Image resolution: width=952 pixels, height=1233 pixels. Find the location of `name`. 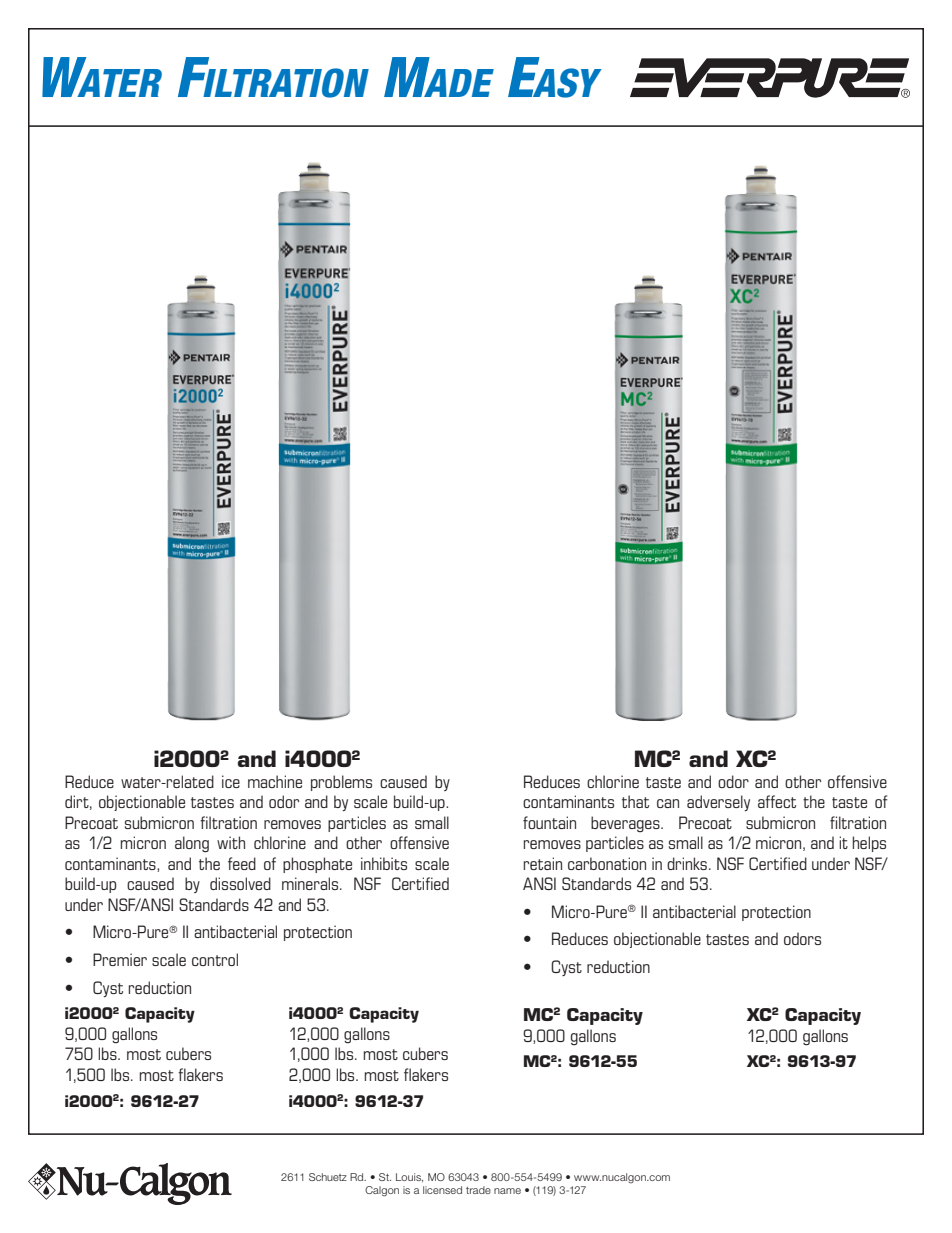

name is located at coordinates (507, 1191).
